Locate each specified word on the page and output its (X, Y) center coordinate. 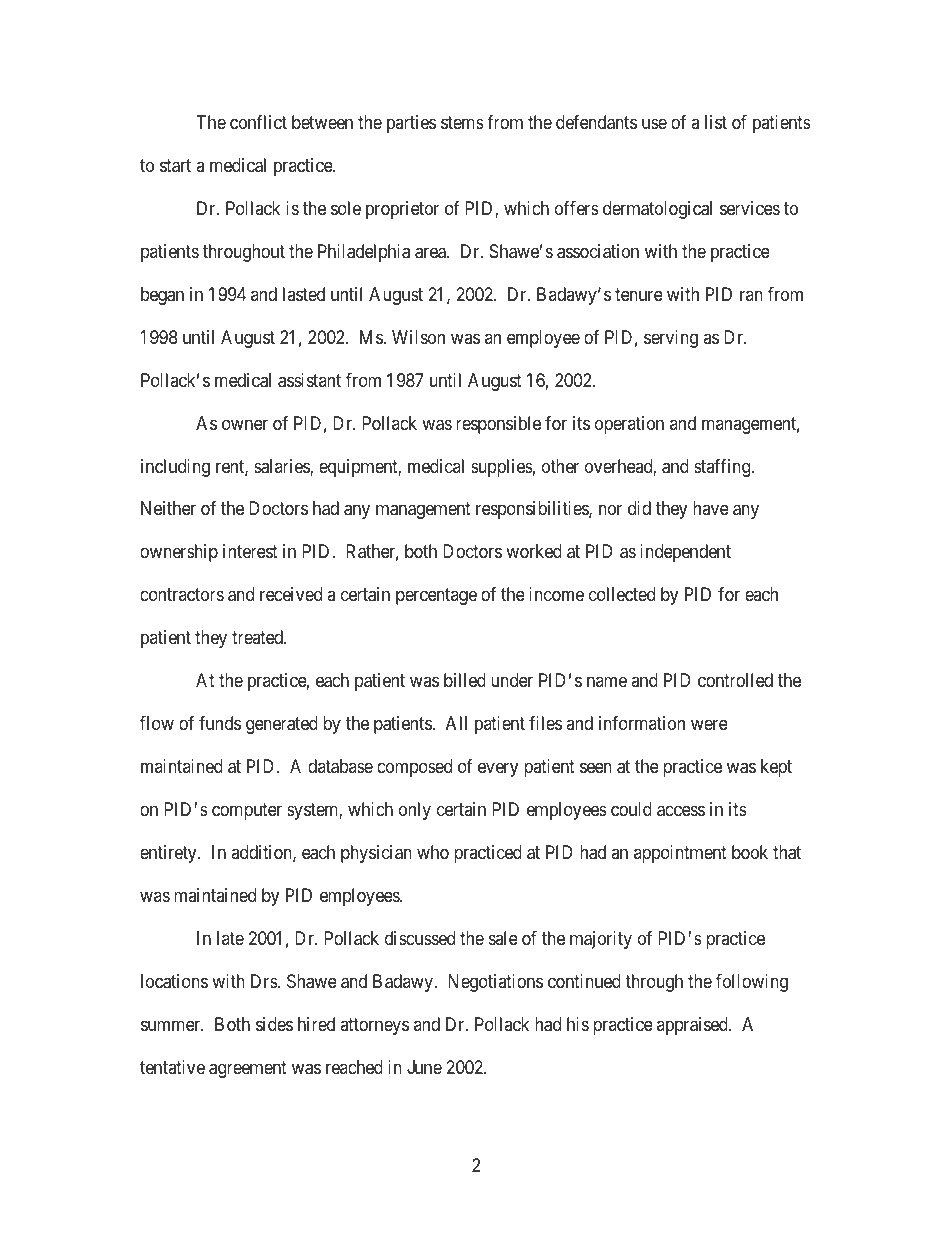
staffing (723, 468)
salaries (282, 467)
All (456, 723)
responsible (498, 425)
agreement (248, 1069)
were (709, 725)
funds (220, 723)
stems (462, 122)
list (716, 122)
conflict (258, 122)
